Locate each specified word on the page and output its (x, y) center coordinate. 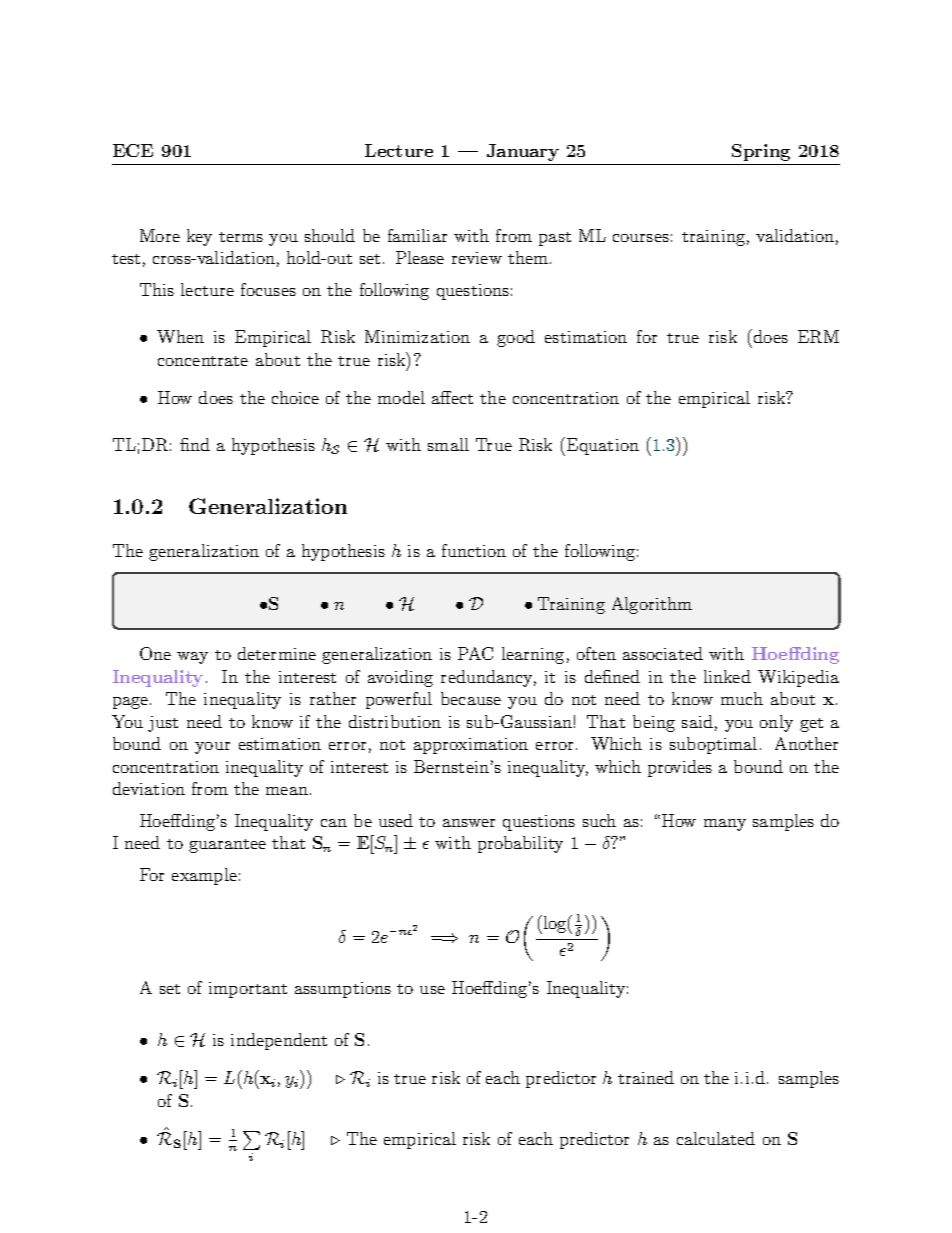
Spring (761, 152)
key (199, 237)
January (523, 152)
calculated (716, 1138)
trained (646, 1077)
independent (279, 1041)
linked (727, 676)
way (192, 658)
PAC (475, 653)
